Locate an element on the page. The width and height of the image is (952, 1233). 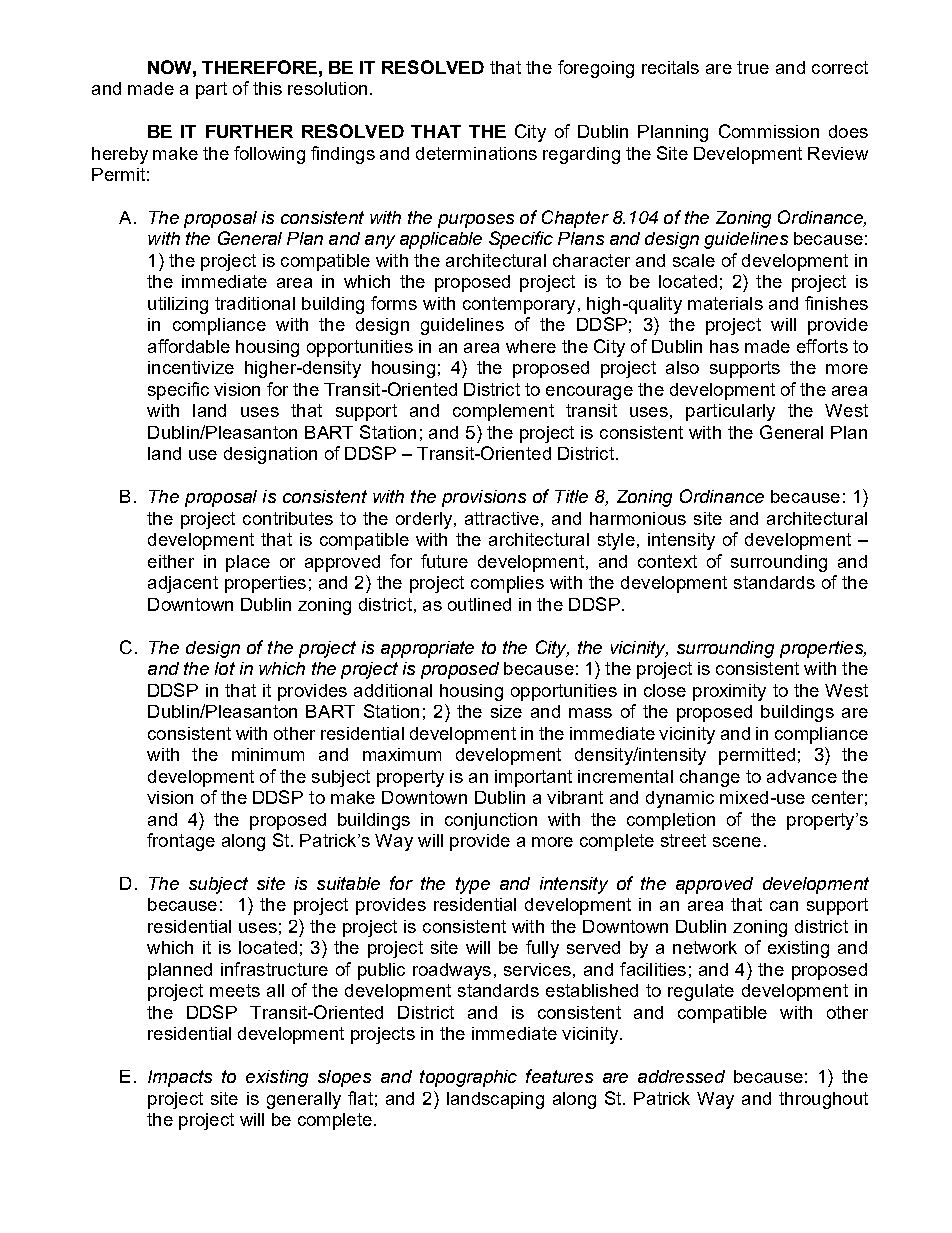
true is located at coordinates (753, 67).
